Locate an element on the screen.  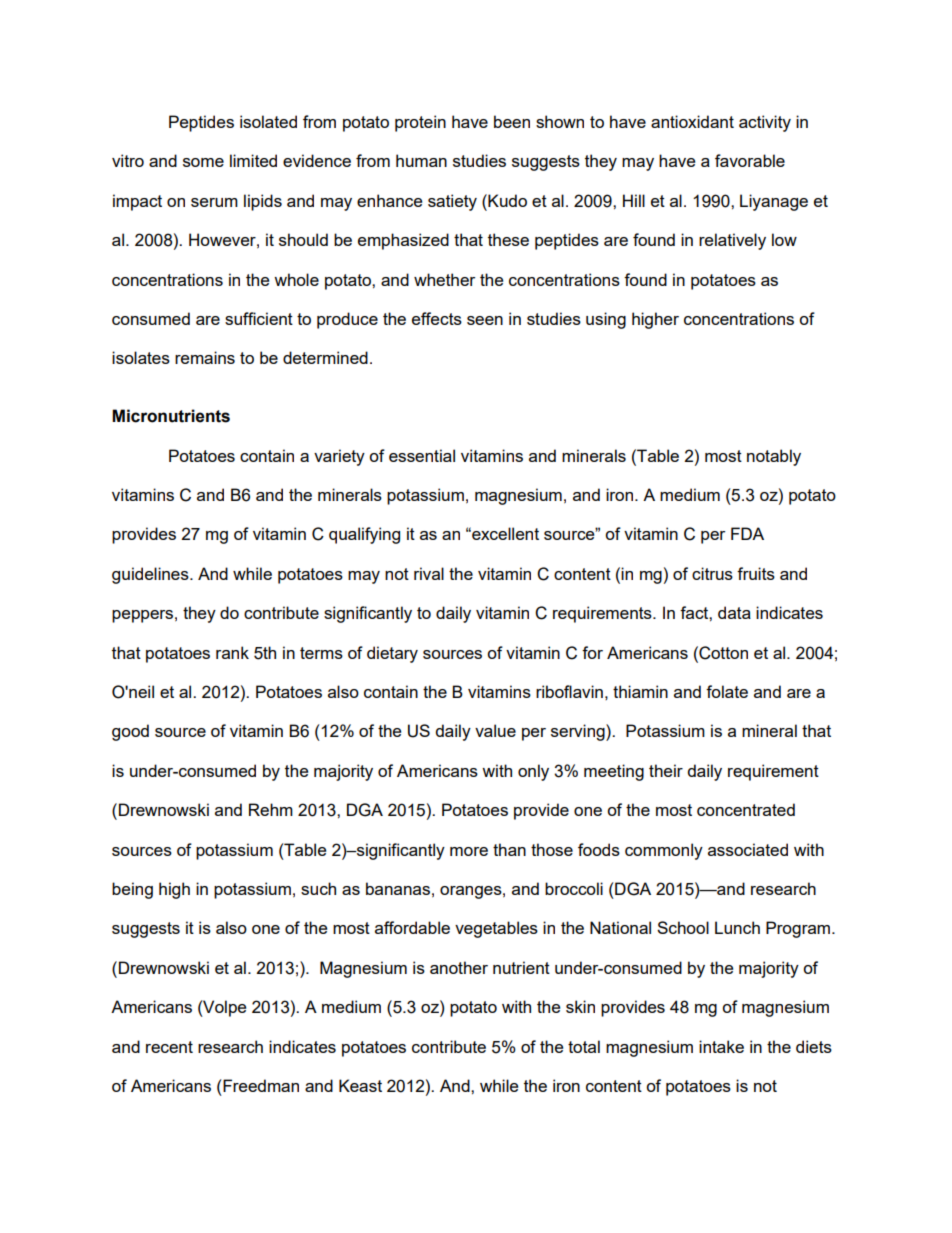
favorable is located at coordinates (750, 160).
